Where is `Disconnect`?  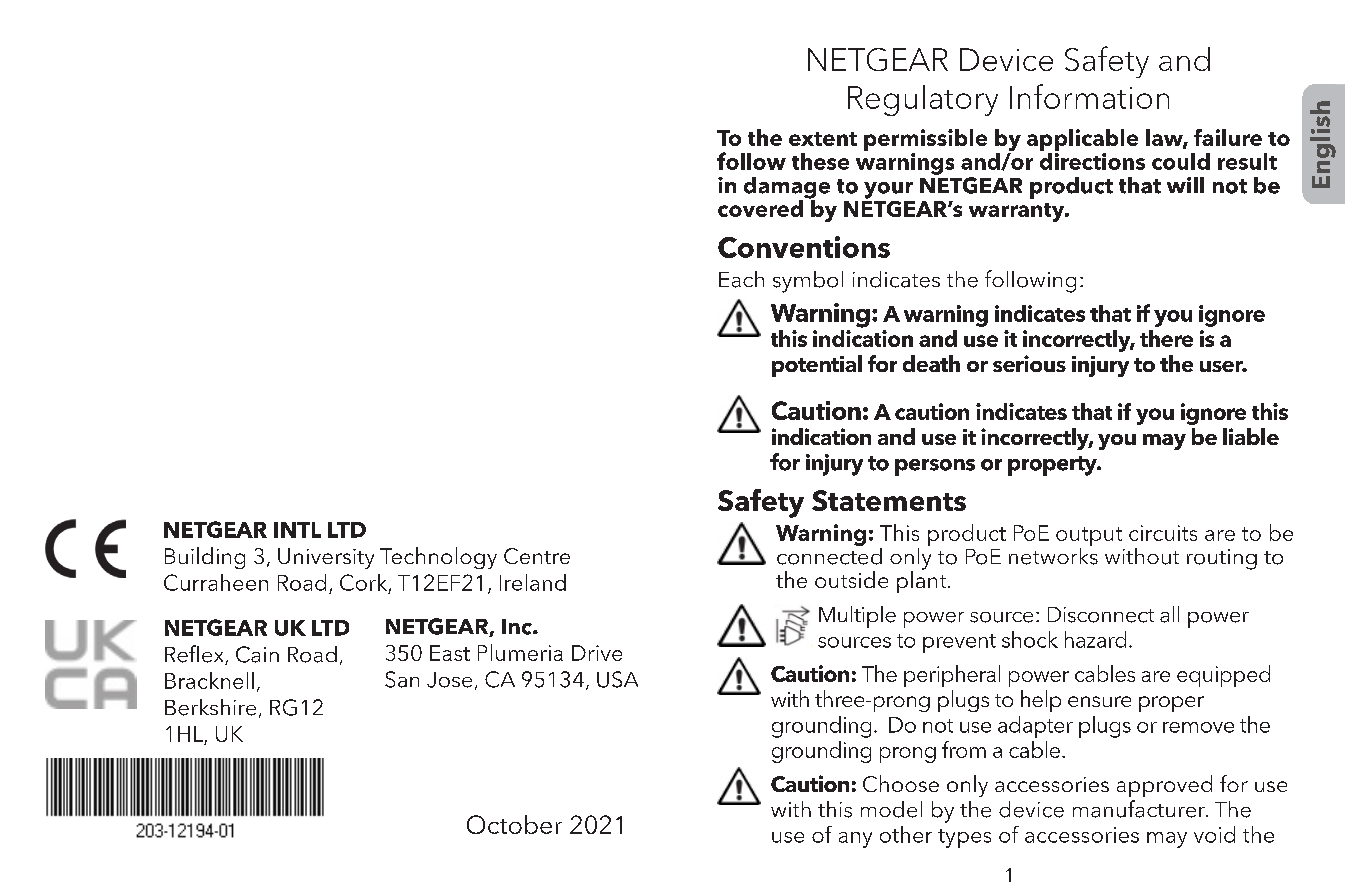 Disconnect is located at coordinates (1101, 615).
